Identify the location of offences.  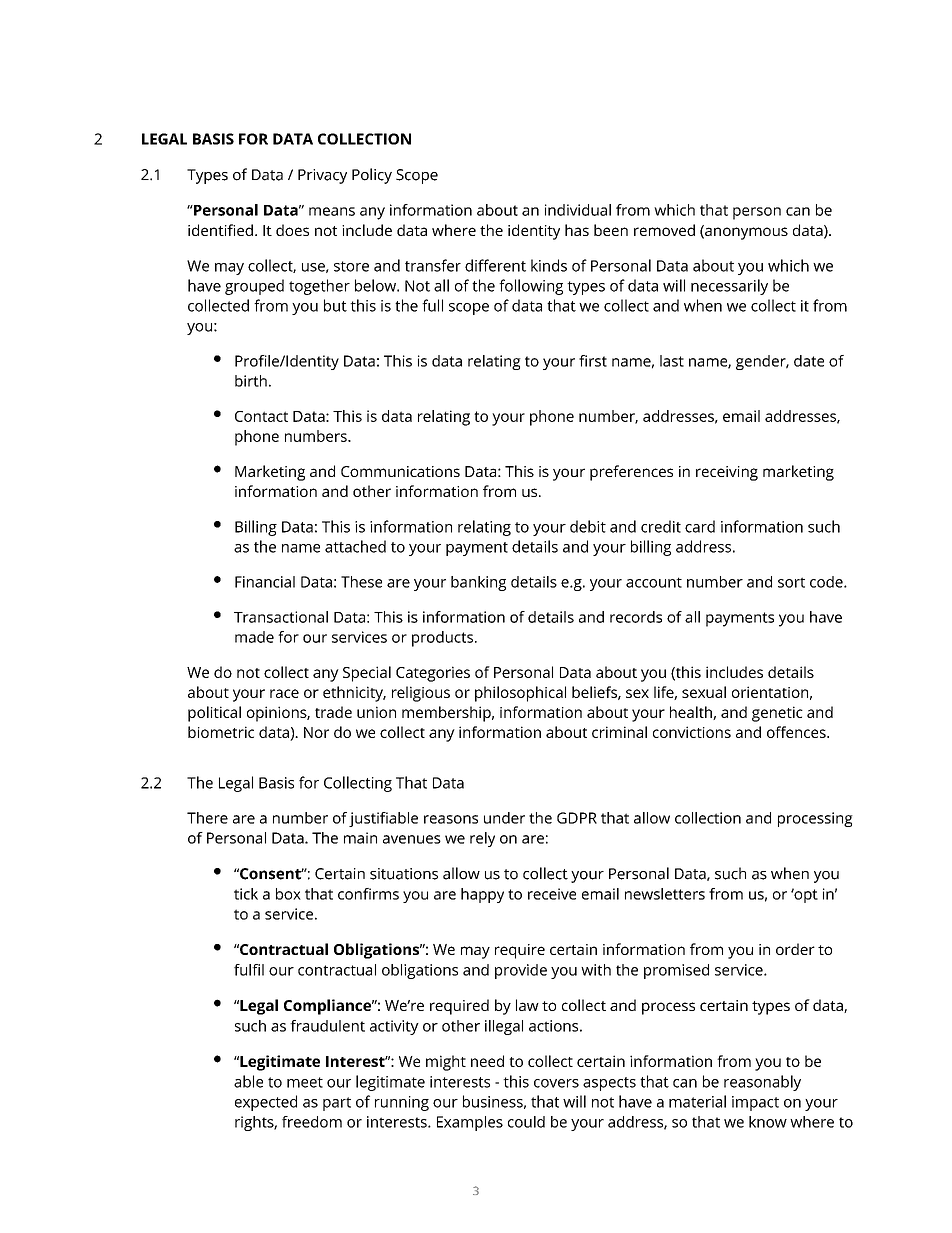
(797, 732).
